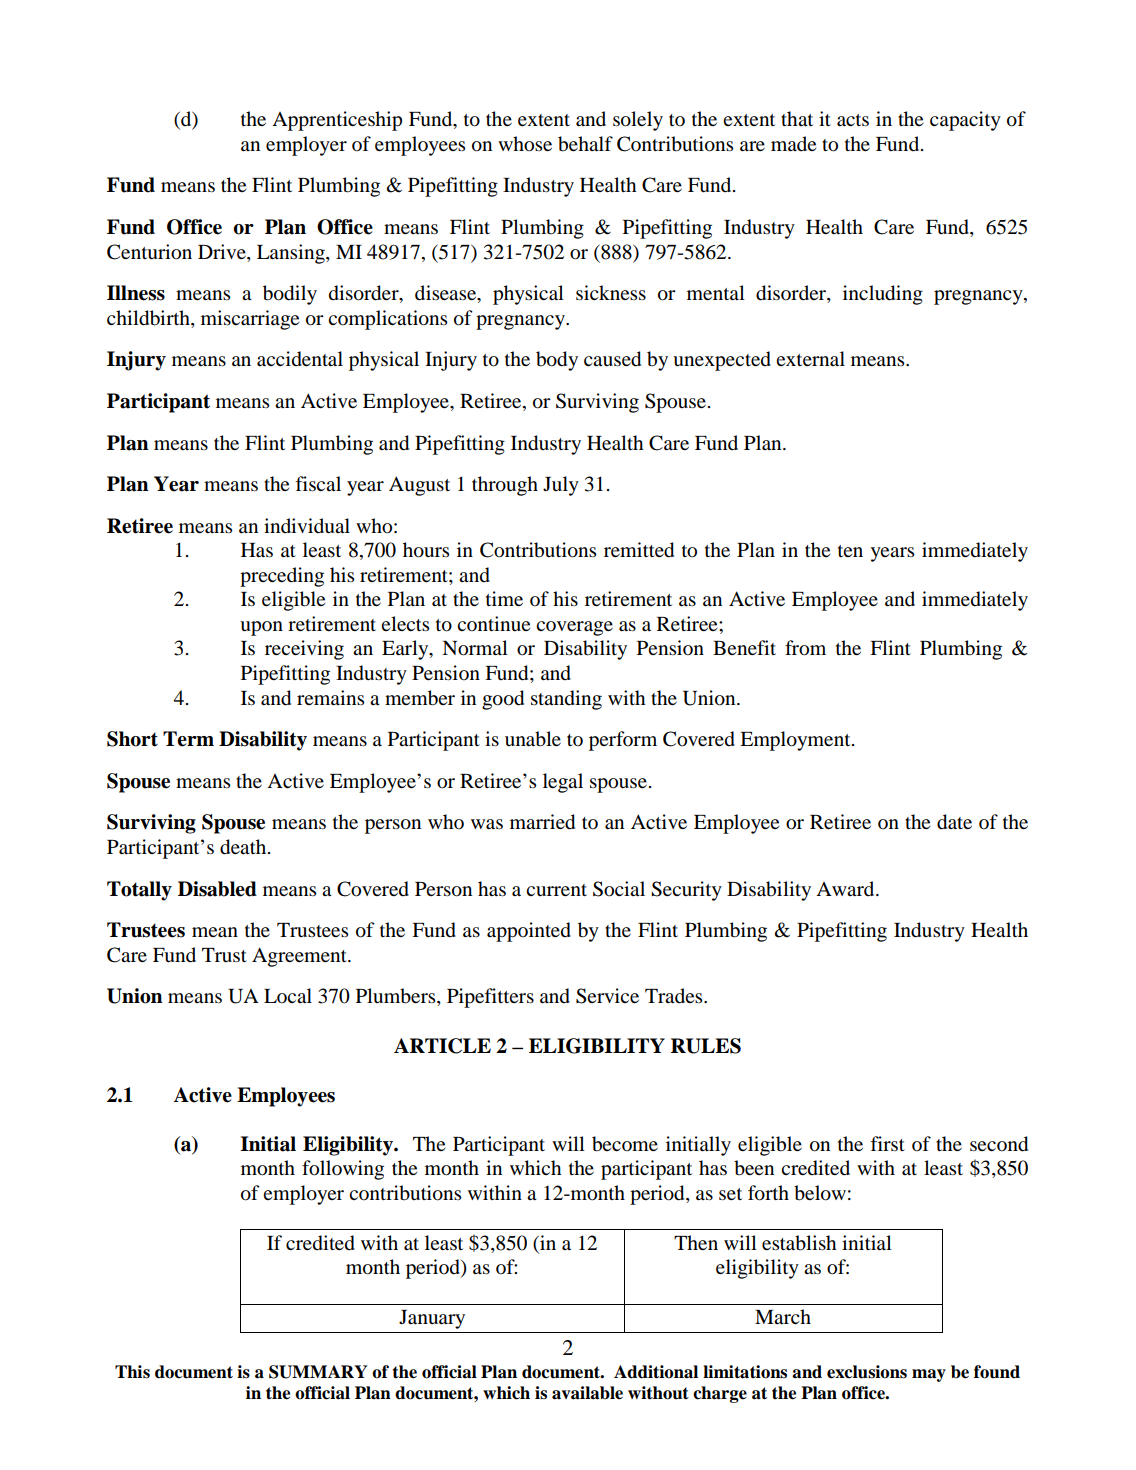 This image has height=1470, width=1136. Describe the element at coordinates (217, 889) in the image. I see `Disabled` at that location.
